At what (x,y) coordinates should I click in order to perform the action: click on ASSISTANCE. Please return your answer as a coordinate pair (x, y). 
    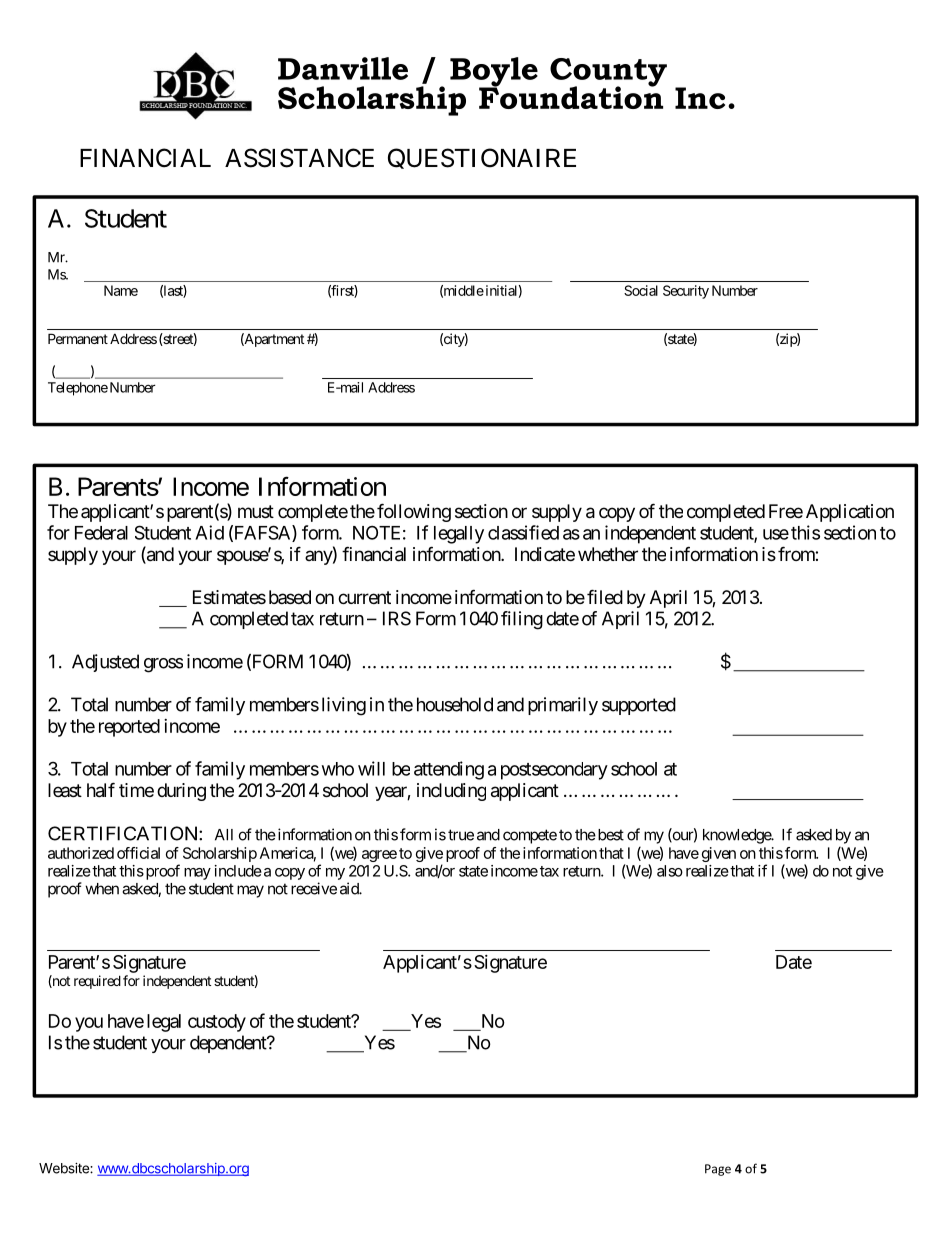
    Looking at the image, I should click on (299, 158).
